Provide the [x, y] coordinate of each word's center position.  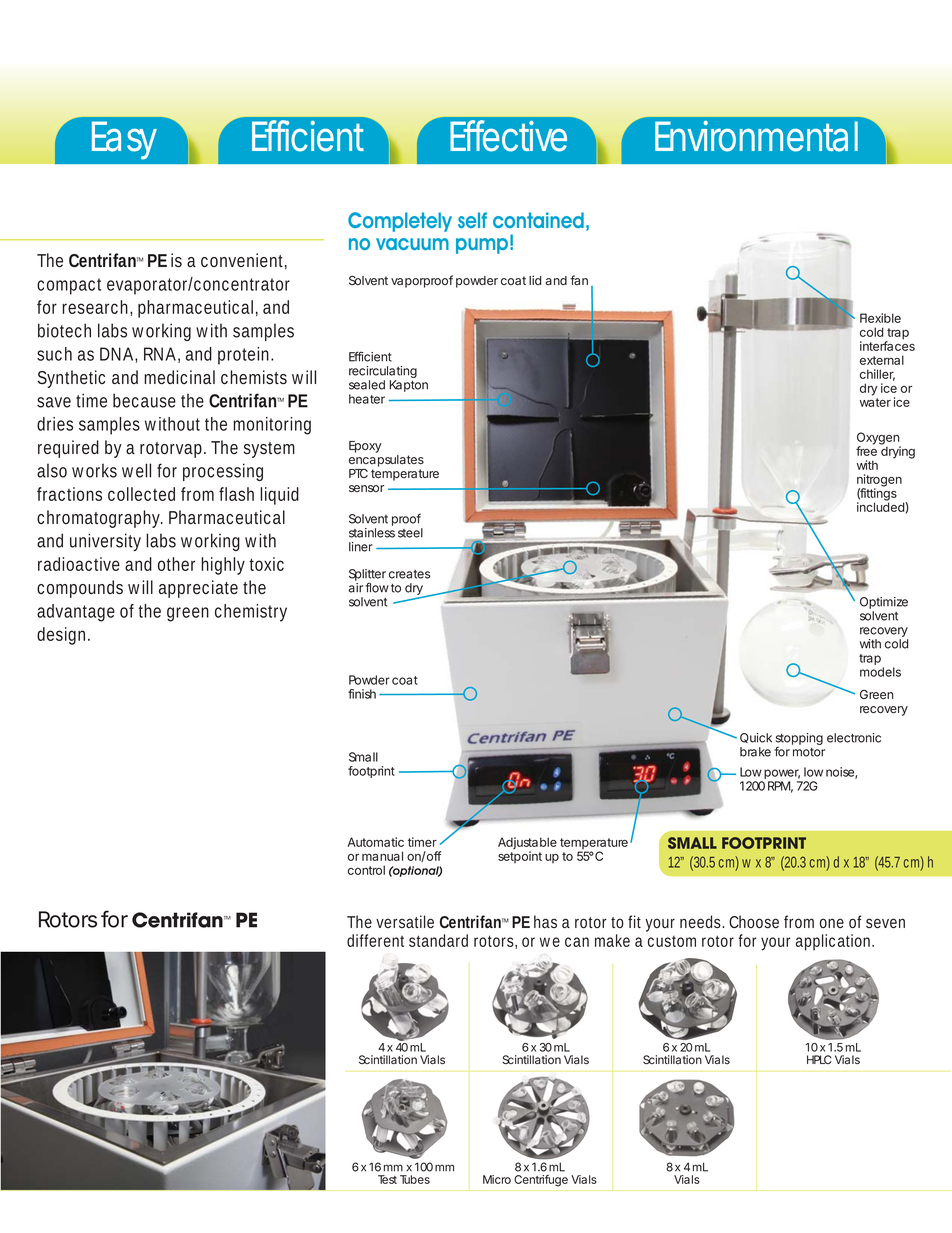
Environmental [756, 136]
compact [69, 286]
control [366, 870]
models [880, 672]
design [61, 636]
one [832, 923]
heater [367, 399]
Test [387, 1179]
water [875, 402]
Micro [497, 1179]
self [472, 220]
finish [362, 694]
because [144, 400]
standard [438, 940]
